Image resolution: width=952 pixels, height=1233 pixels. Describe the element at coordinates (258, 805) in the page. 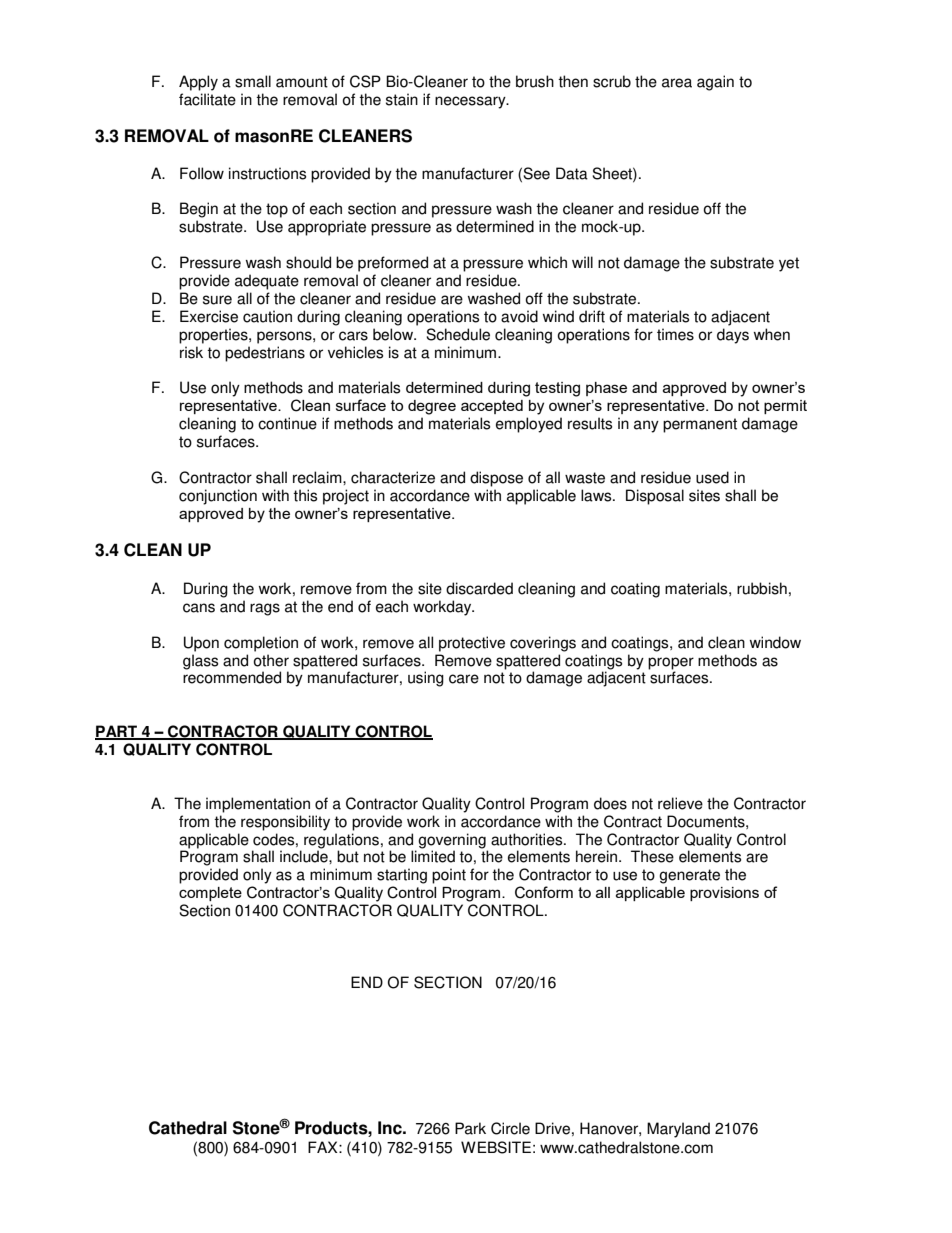

I see `implementation` at that location.
